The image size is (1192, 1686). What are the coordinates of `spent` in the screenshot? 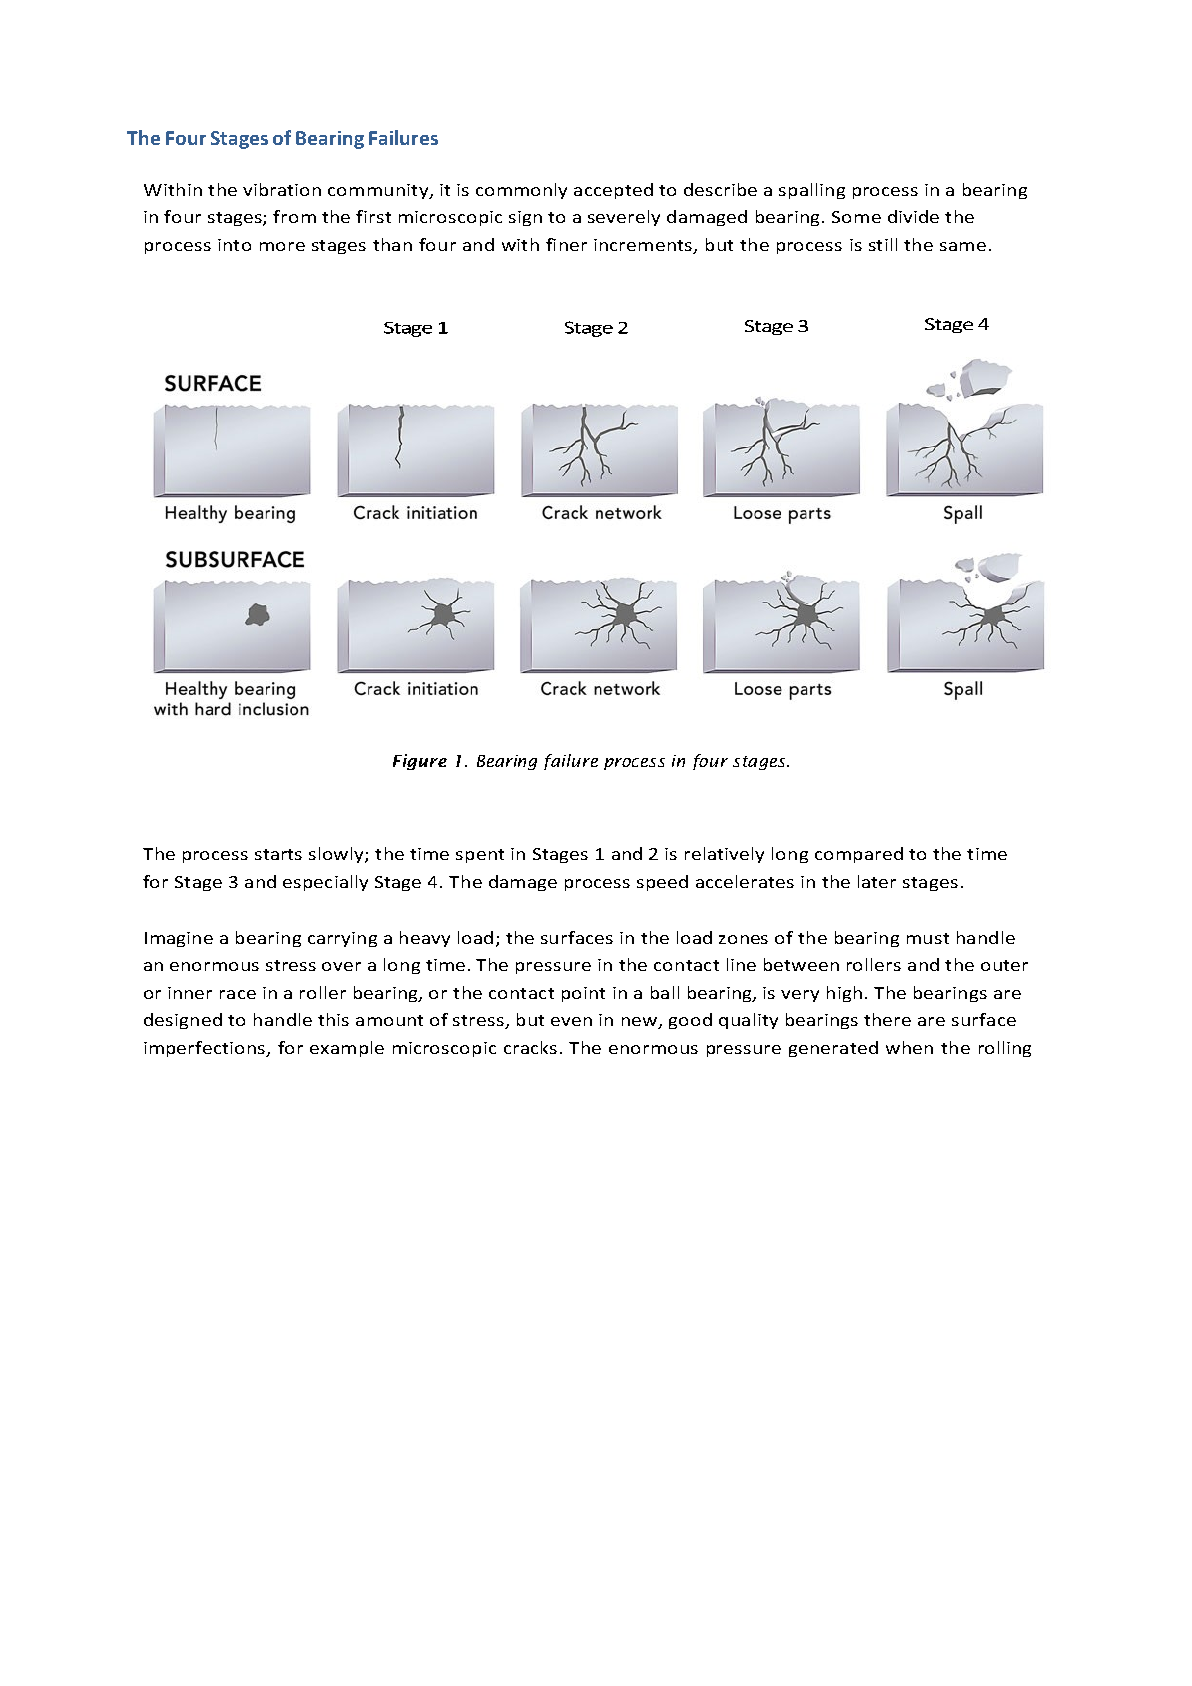 It's located at (480, 856).
